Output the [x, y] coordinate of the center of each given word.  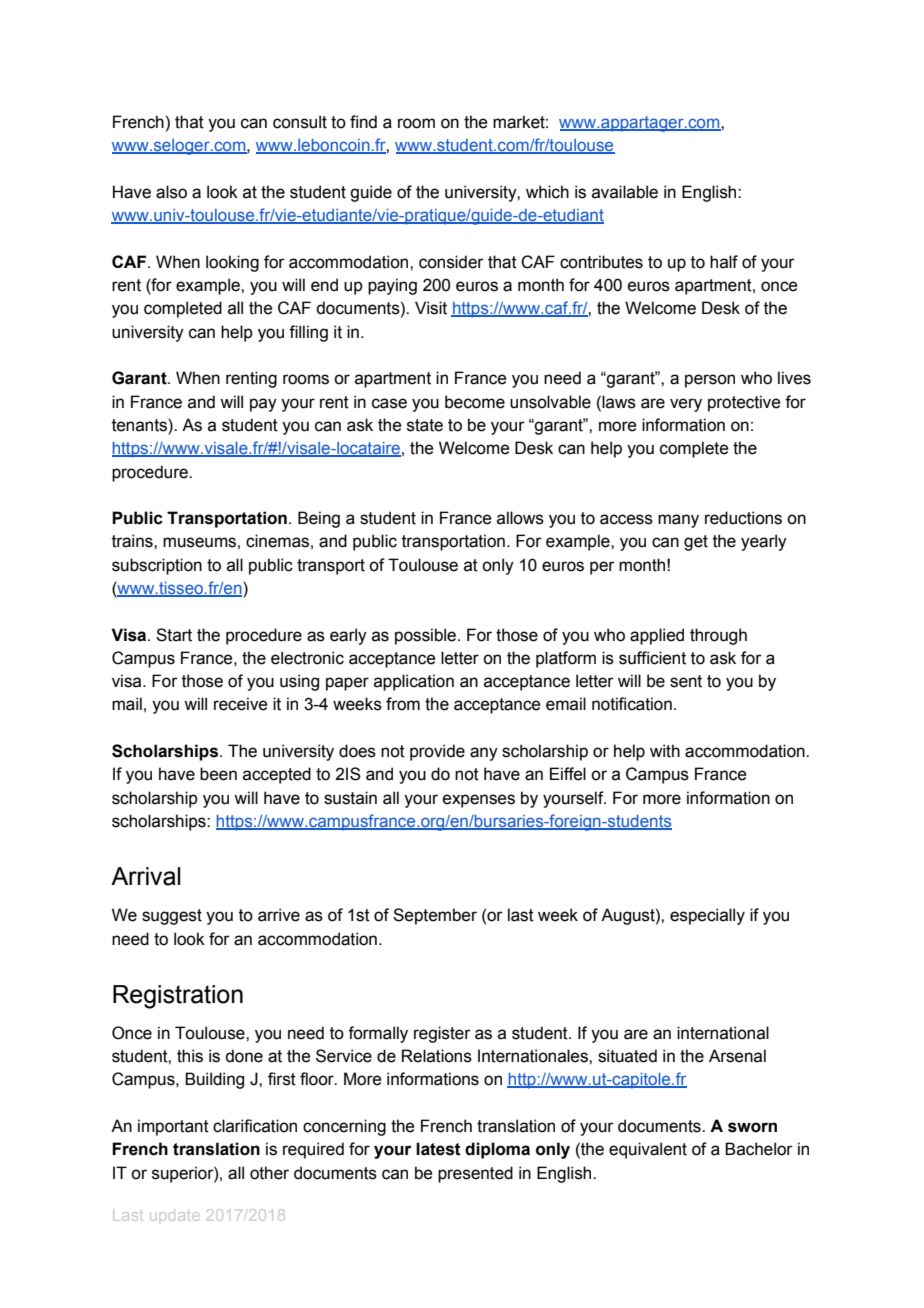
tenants [140, 426]
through [718, 636]
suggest [172, 917]
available [625, 192]
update [175, 1216]
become [475, 402]
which [547, 192]
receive [240, 704]
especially [707, 916]
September [435, 916]
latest [438, 1149]
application [414, 682]
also [171, 192]
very [686, 405]
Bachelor [759, 1149]
